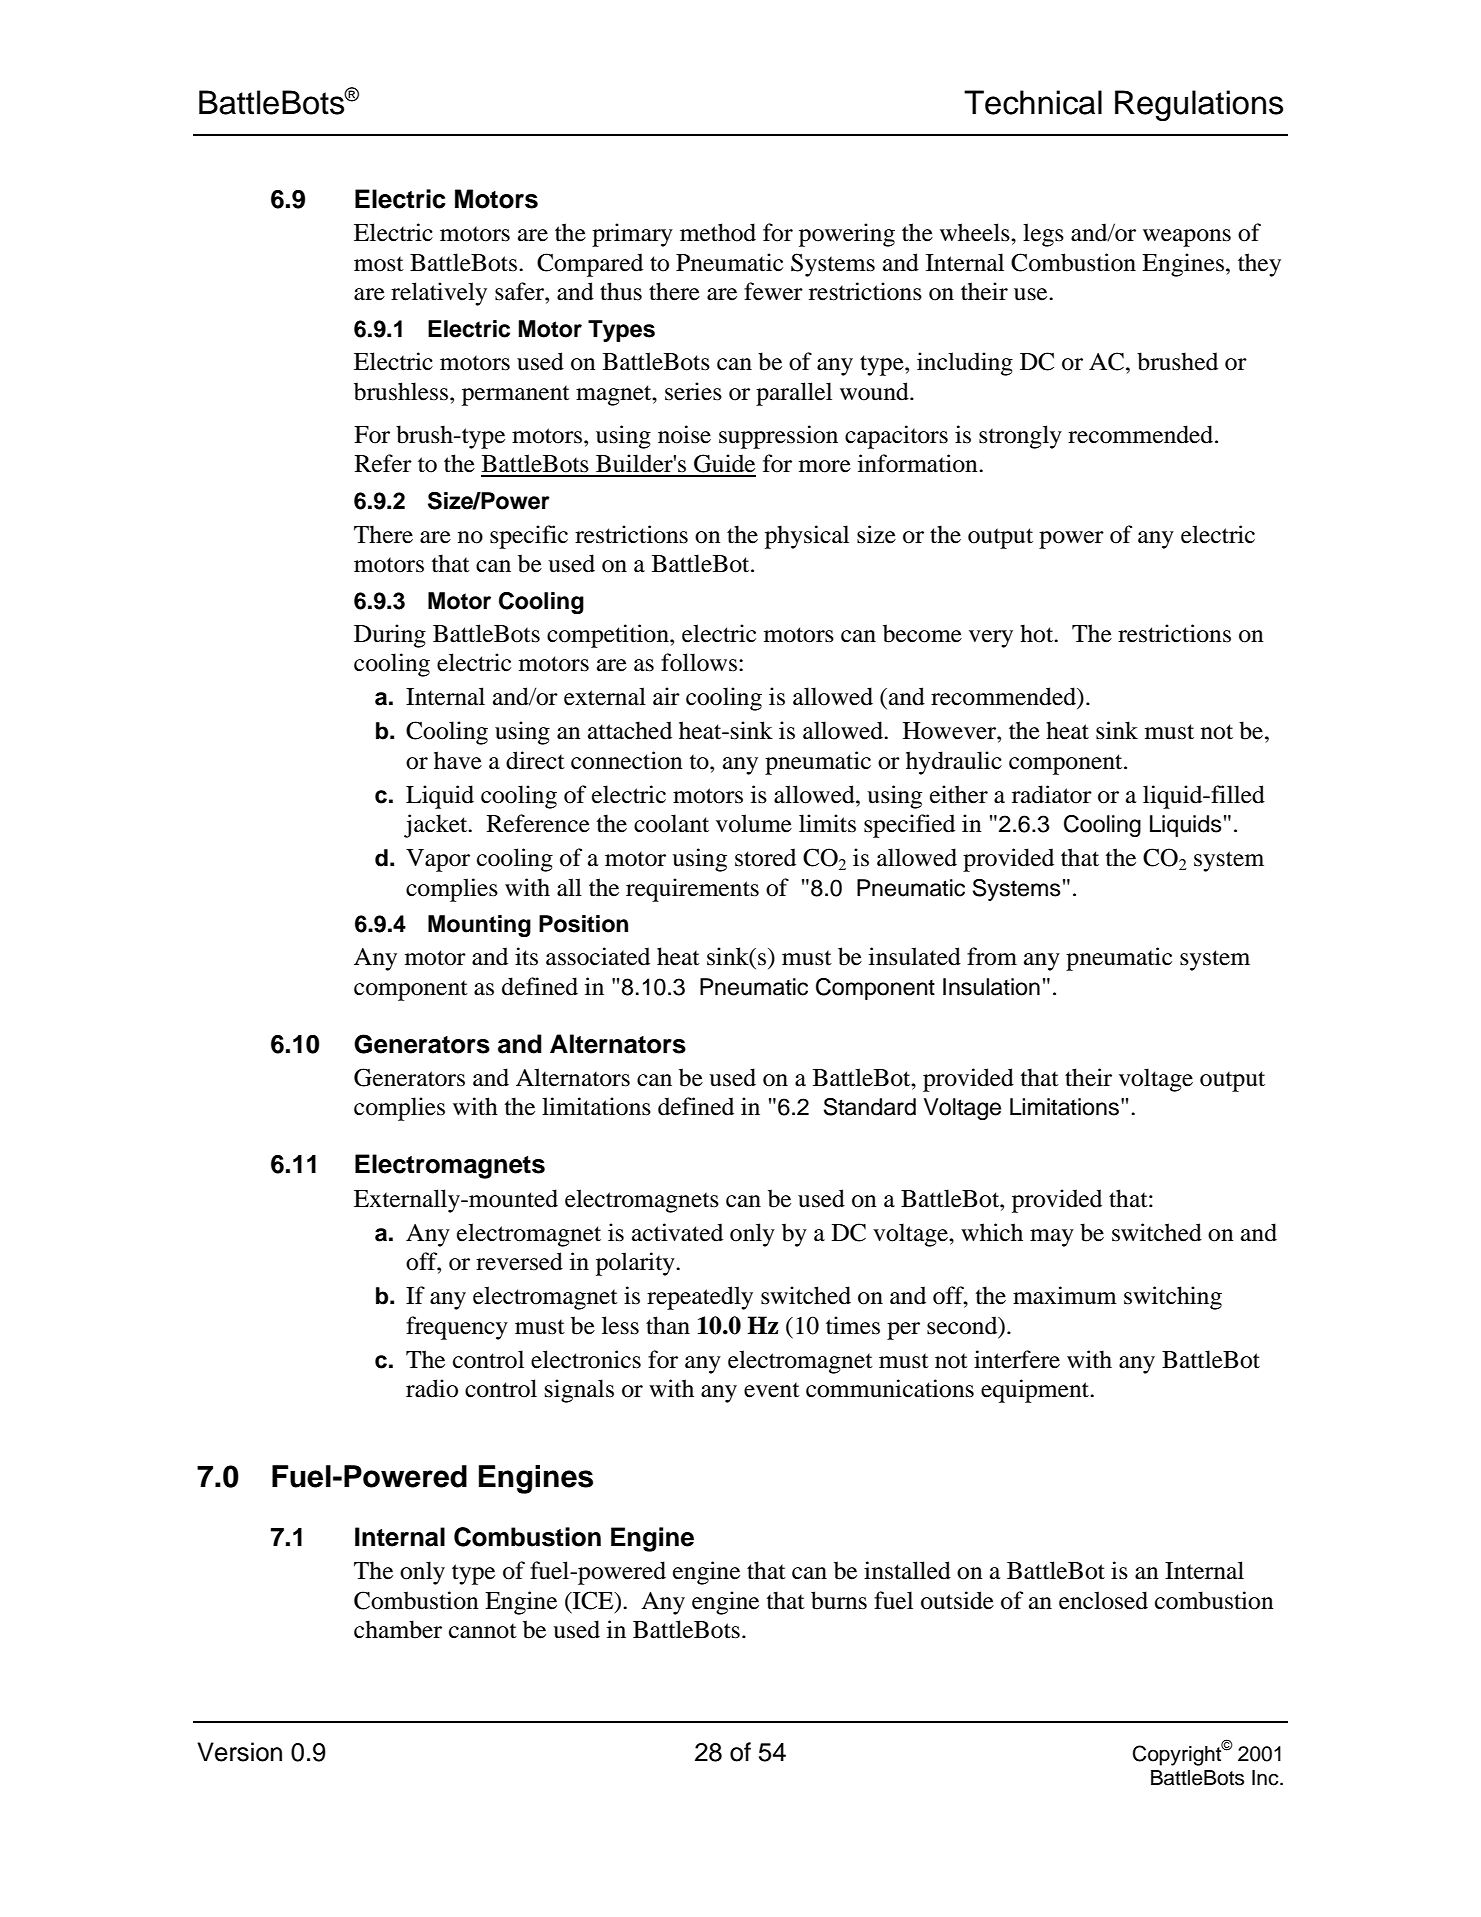 Image resolution: width=1481 pixels, height=1917 pixels. Describe the element at coordinates (1199, 105) in the page. I see `Regulations` at that location.
